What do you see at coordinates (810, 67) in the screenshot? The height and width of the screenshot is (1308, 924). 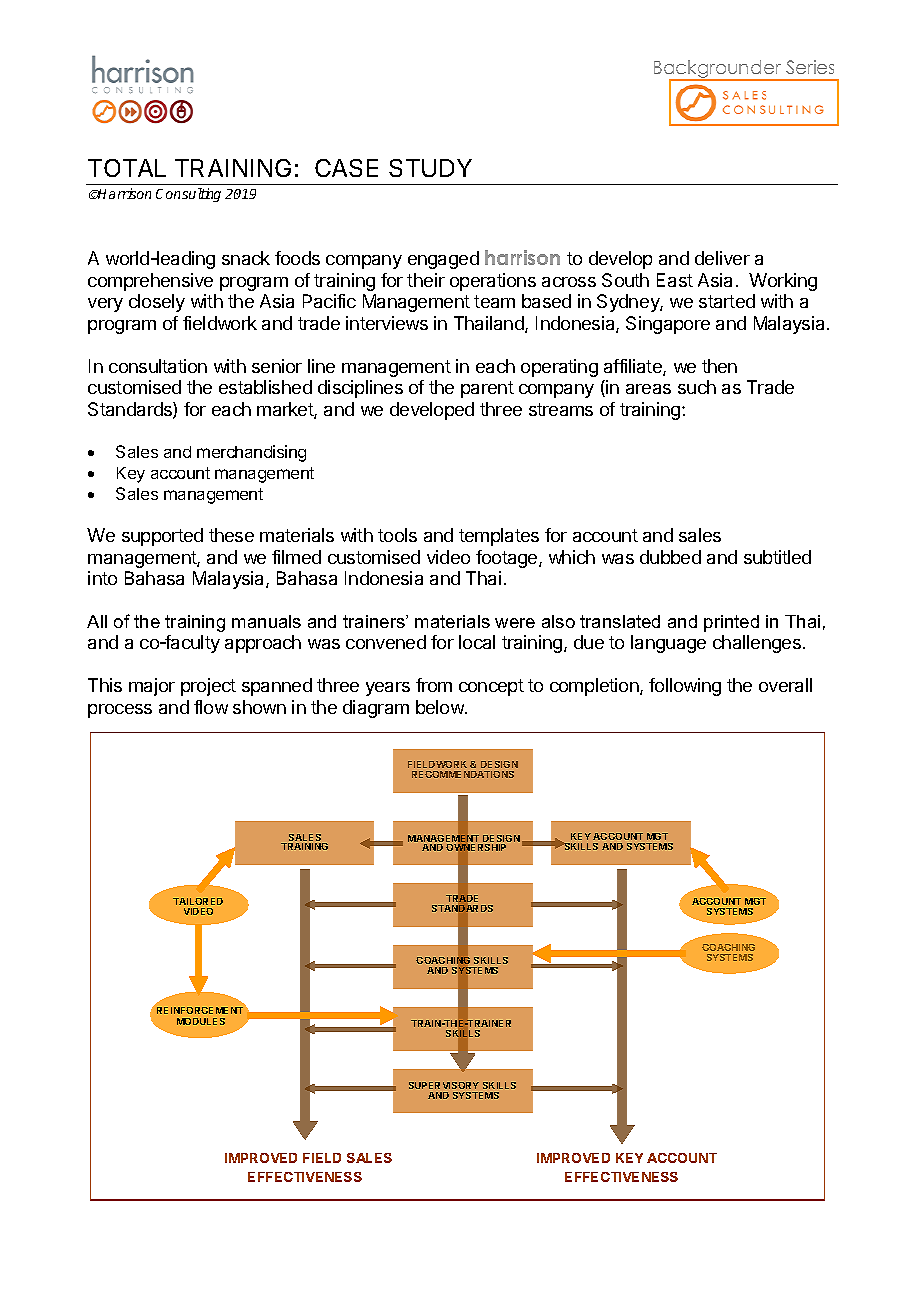 I see `Series` at bounding box center [810, 67].
